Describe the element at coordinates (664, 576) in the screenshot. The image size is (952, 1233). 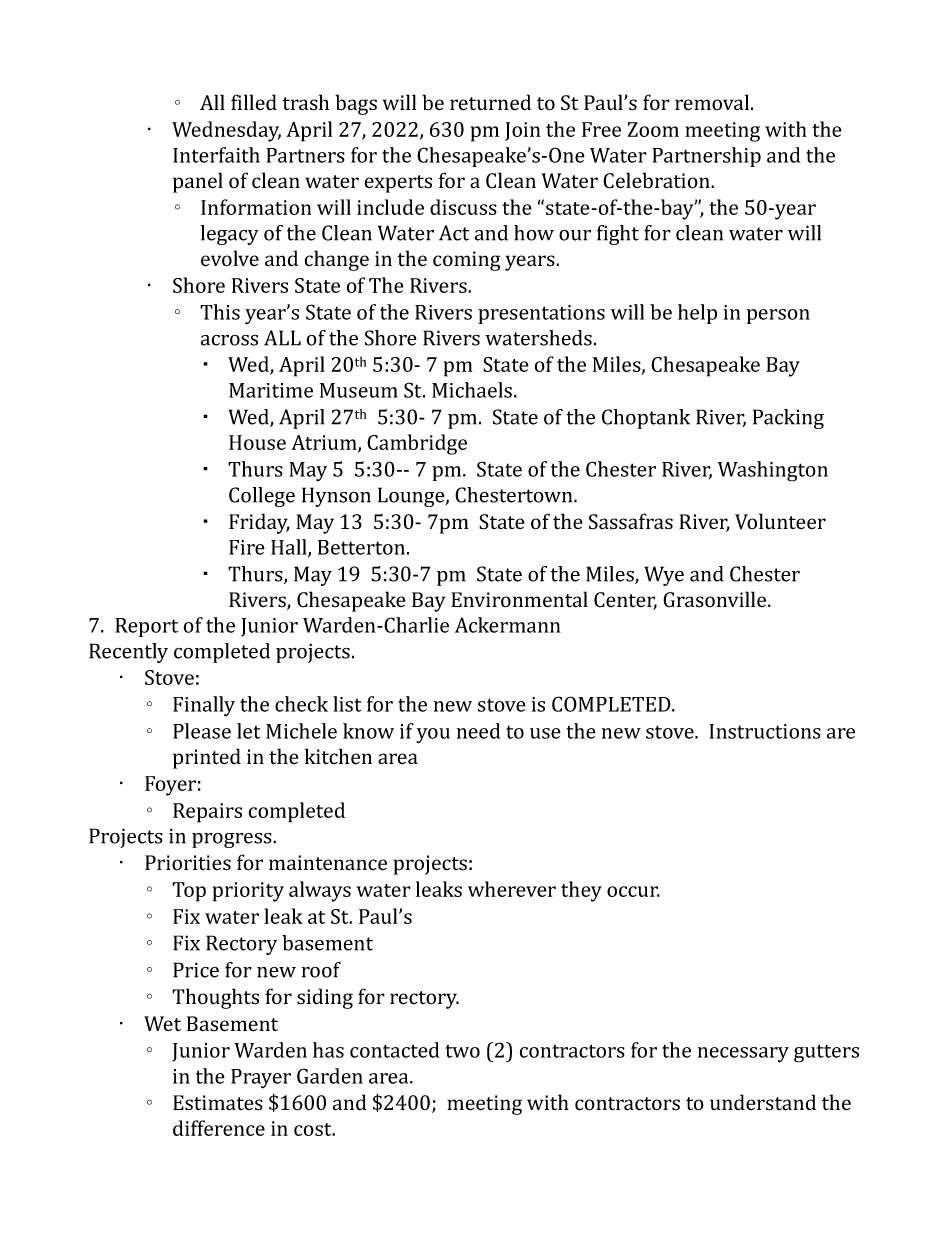
I see `Wye` at that location.
